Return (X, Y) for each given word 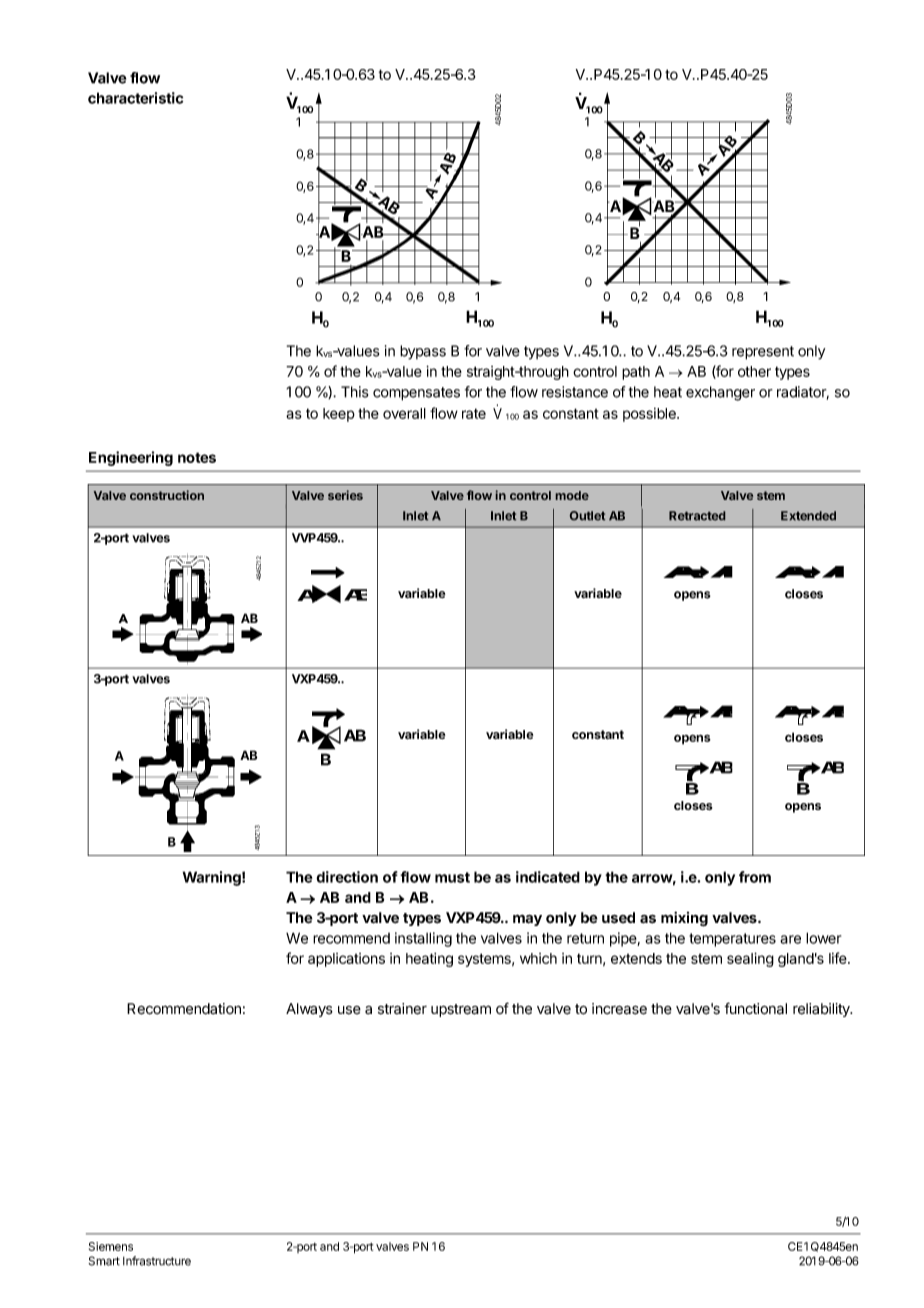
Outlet (587, 516)
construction (167, 495)
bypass (423, 352)
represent (763, 353)
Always (309, 1010)
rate (474, 413)
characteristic (135, 98)
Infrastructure (157, 1261)
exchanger (720, 393)
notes (197, 457)
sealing (750, 959)
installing (423, 939)
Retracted (697, 516)
